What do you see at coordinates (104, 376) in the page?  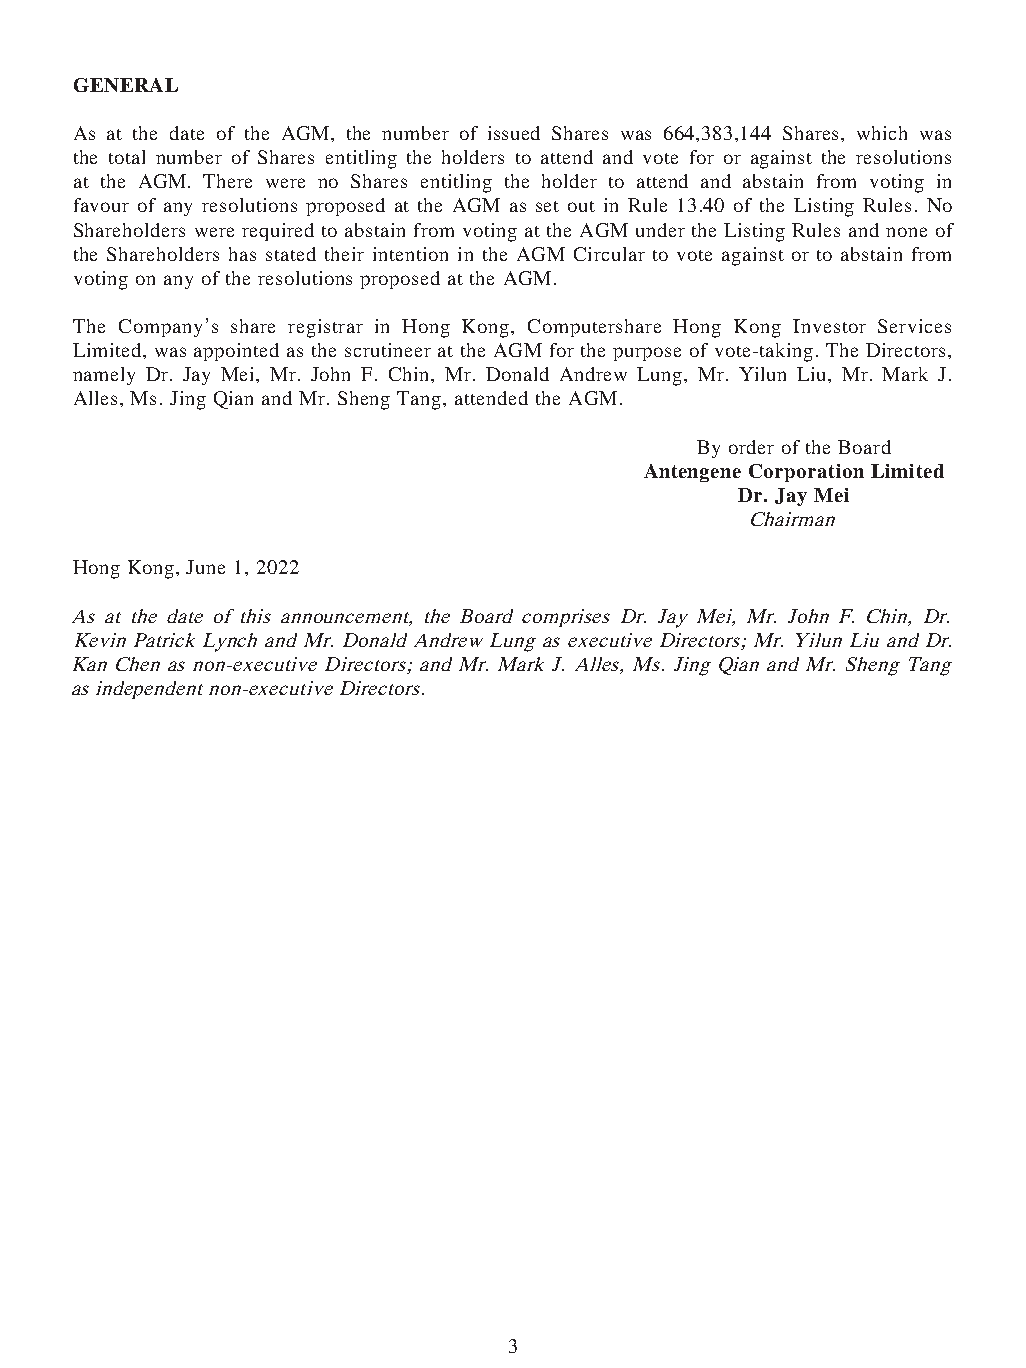 I see `namely` at bounding box center [104, 376].
